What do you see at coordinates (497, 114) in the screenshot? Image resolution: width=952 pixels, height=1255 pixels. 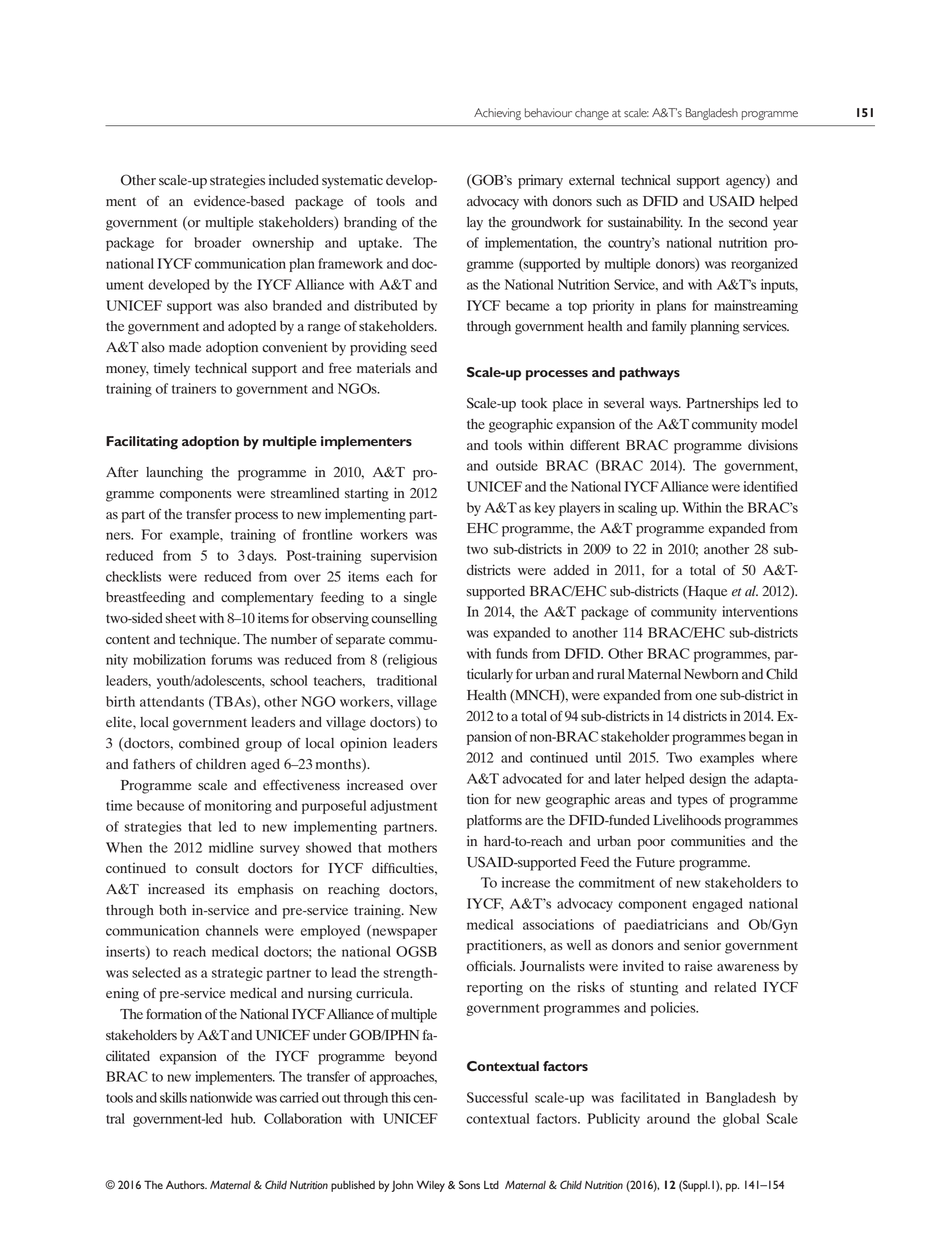 I see `Achieving` at bounding box center [497, 114].
